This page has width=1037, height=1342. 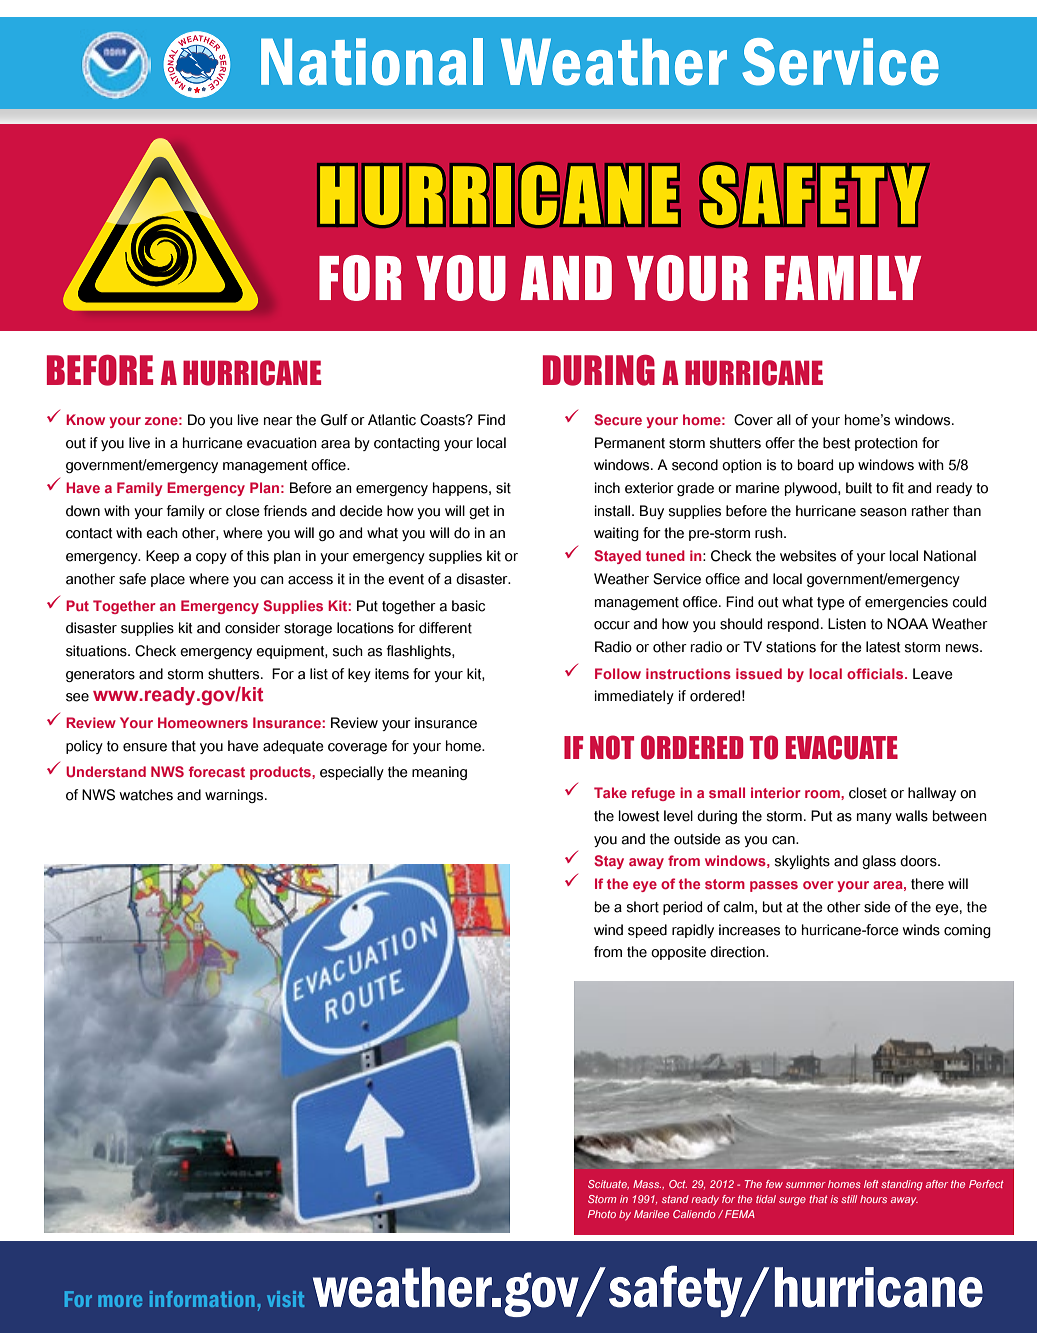 I want to click on evacuation, so click(x=282, y=443).
